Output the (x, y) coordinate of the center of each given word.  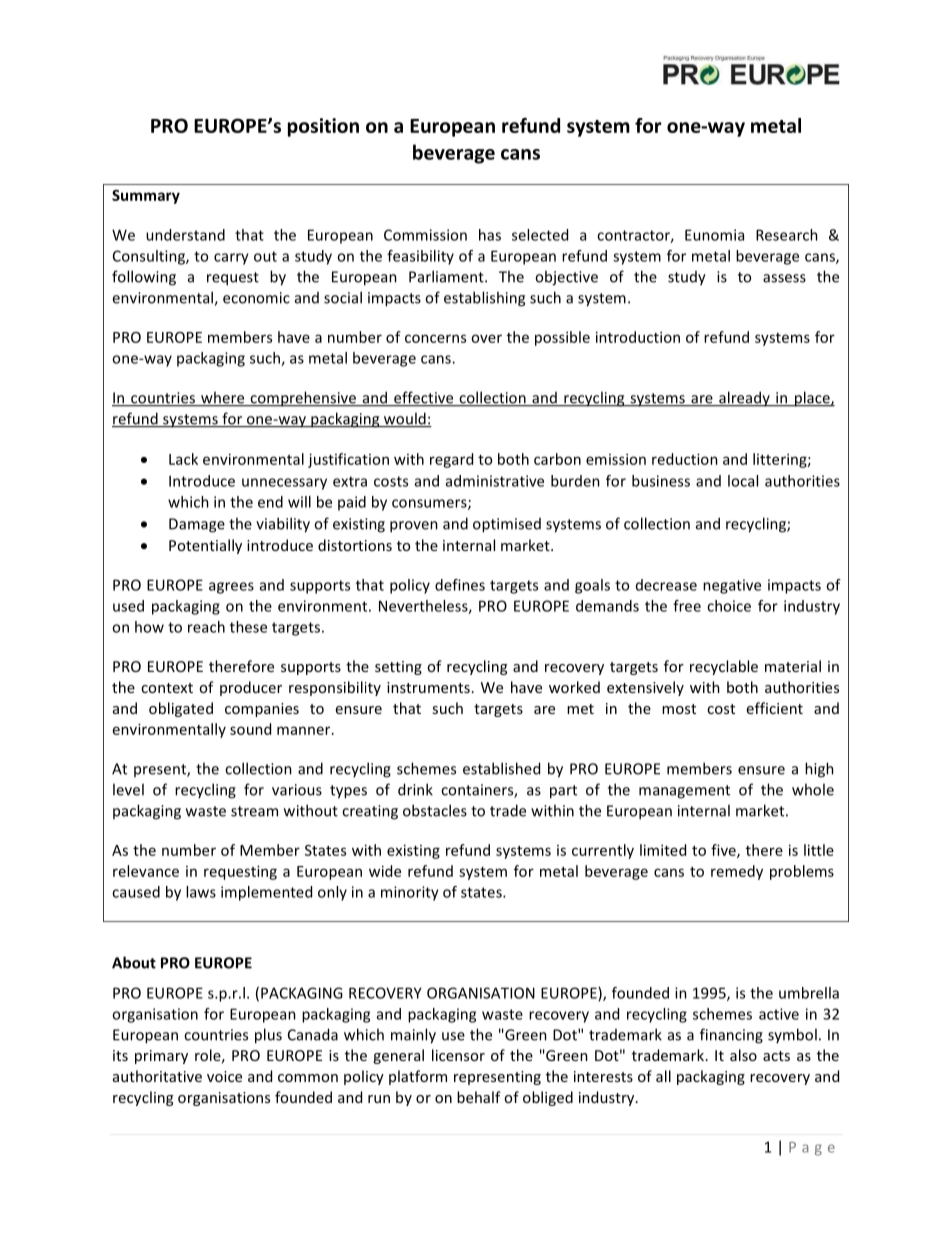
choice (729, 606)
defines (460, 585)
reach (206, 627)
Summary (146, 197)
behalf (479, 1097)
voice (224, 1076)
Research (787, 235)
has (490, 235)
